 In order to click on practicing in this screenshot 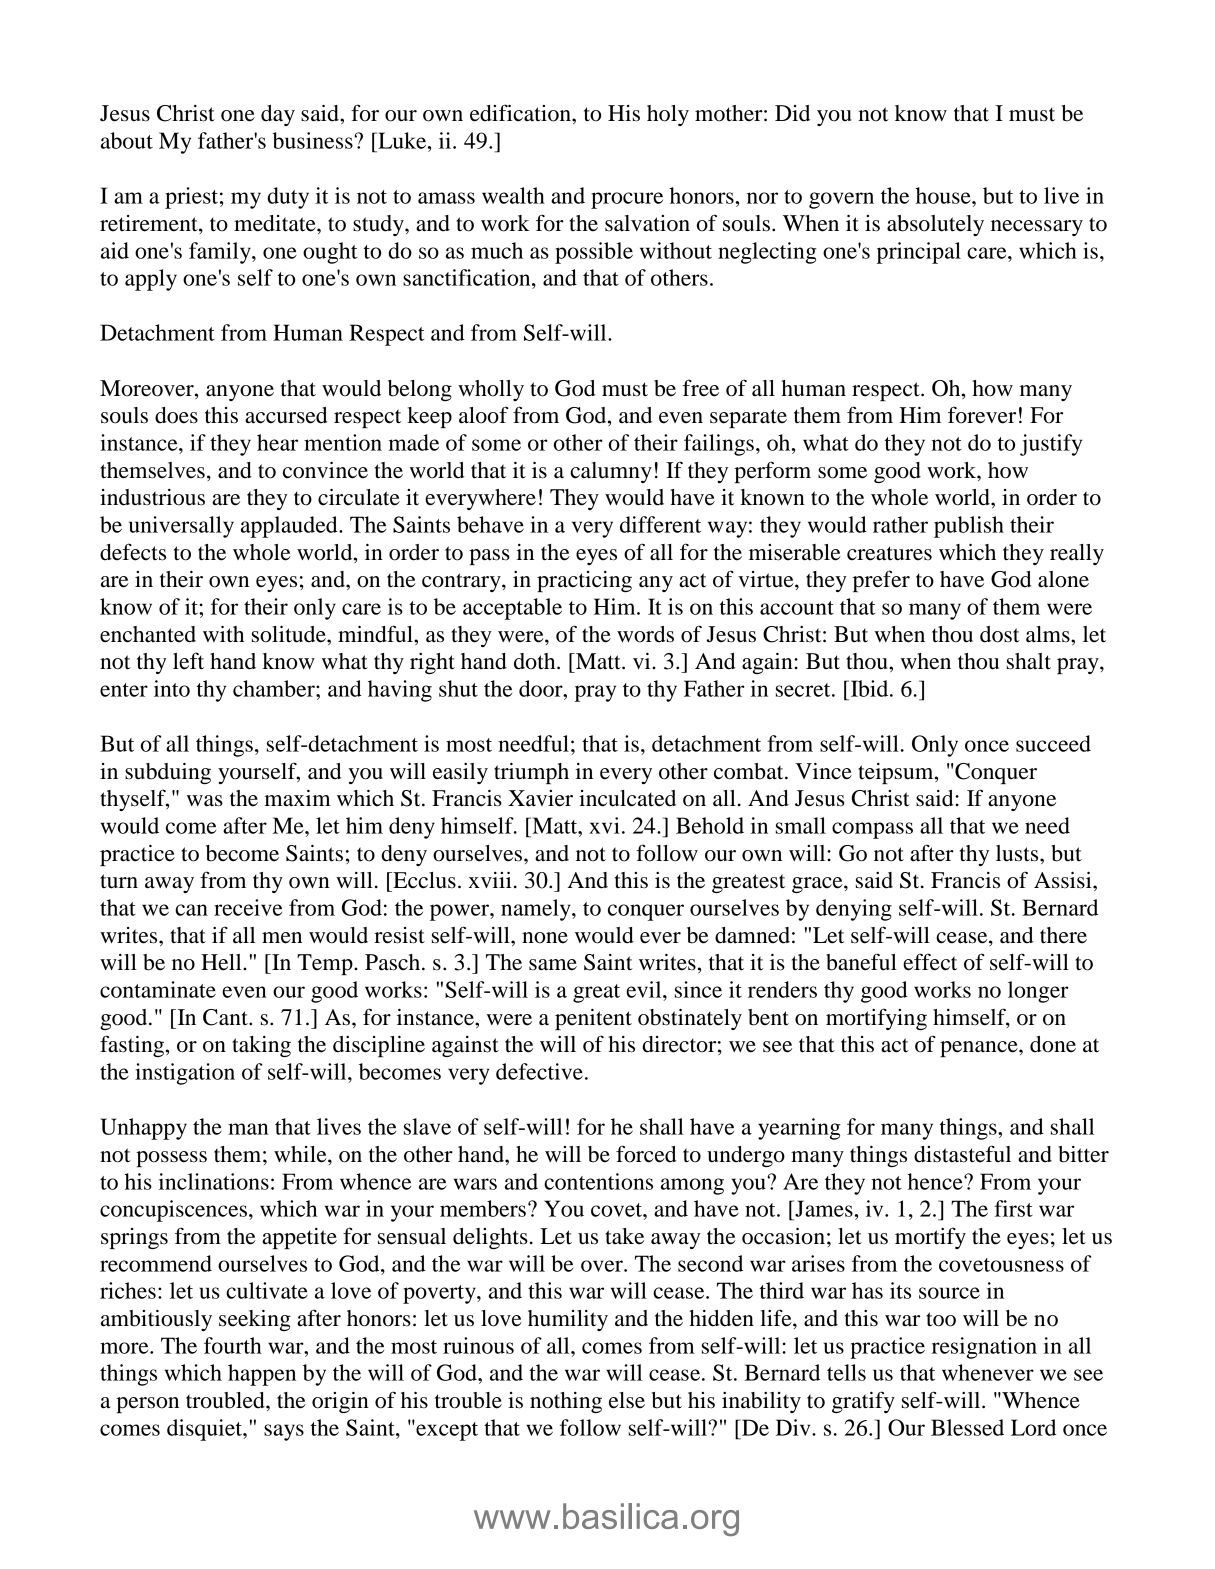, I will do `click(584, 581)`.
